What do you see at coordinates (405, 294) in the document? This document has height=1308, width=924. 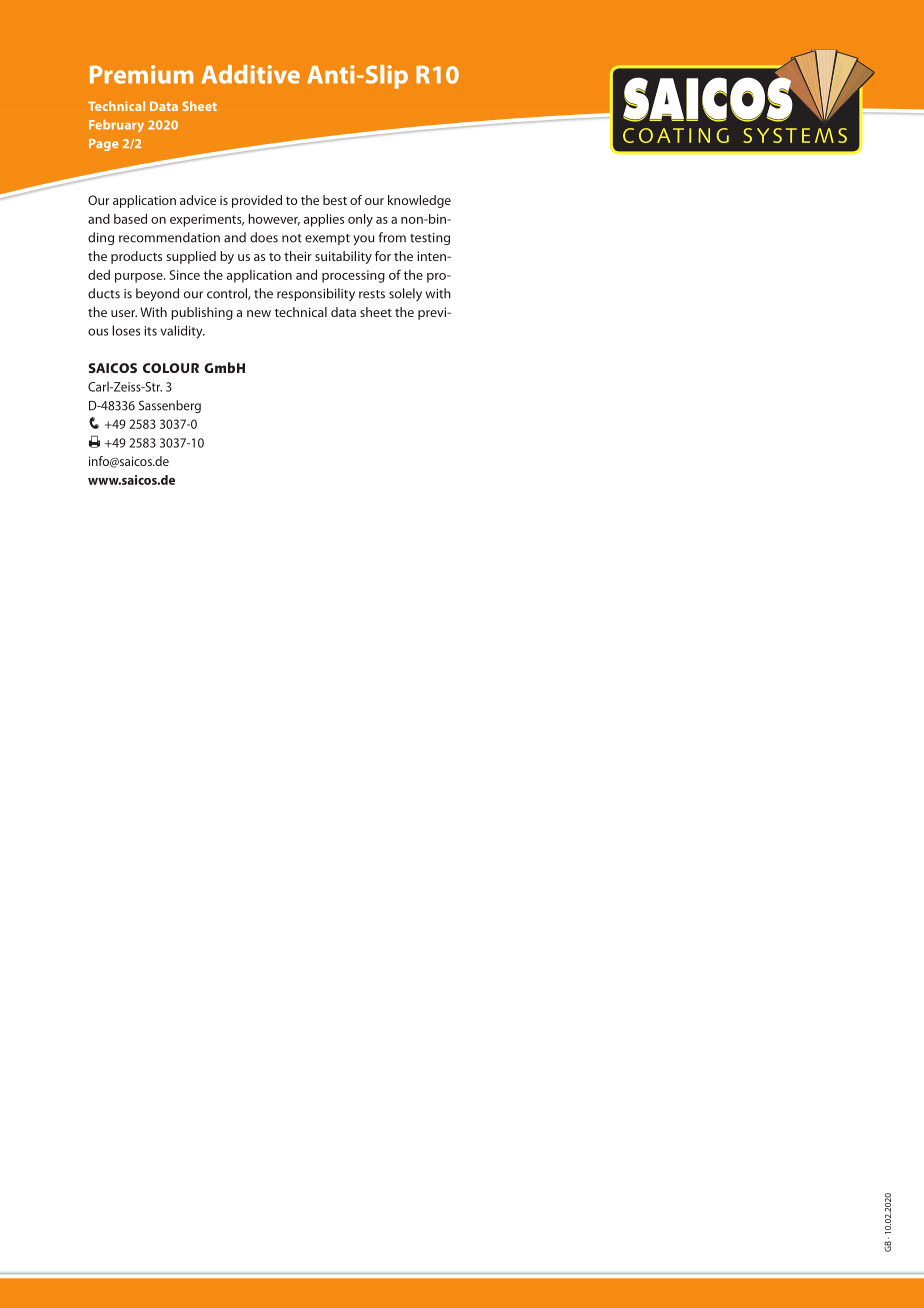 I see `solely` at bounding box center [405, 294].
